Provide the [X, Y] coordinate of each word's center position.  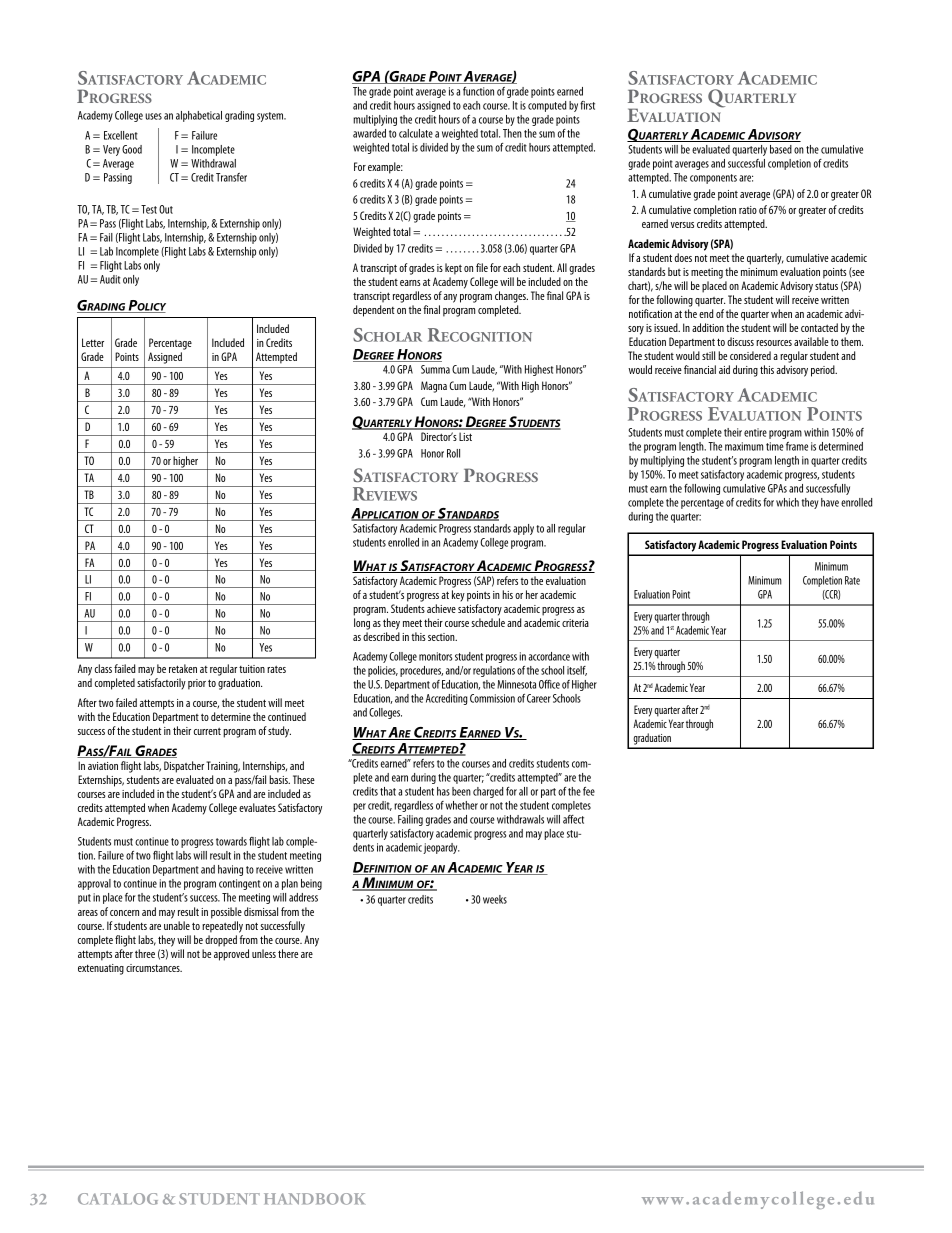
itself [577, 671]
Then [512, 133]
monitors [436, 656]
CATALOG [118, 1199]
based [781, 149]
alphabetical [199, 116]
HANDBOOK [314, 1199]
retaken [183, 668]
